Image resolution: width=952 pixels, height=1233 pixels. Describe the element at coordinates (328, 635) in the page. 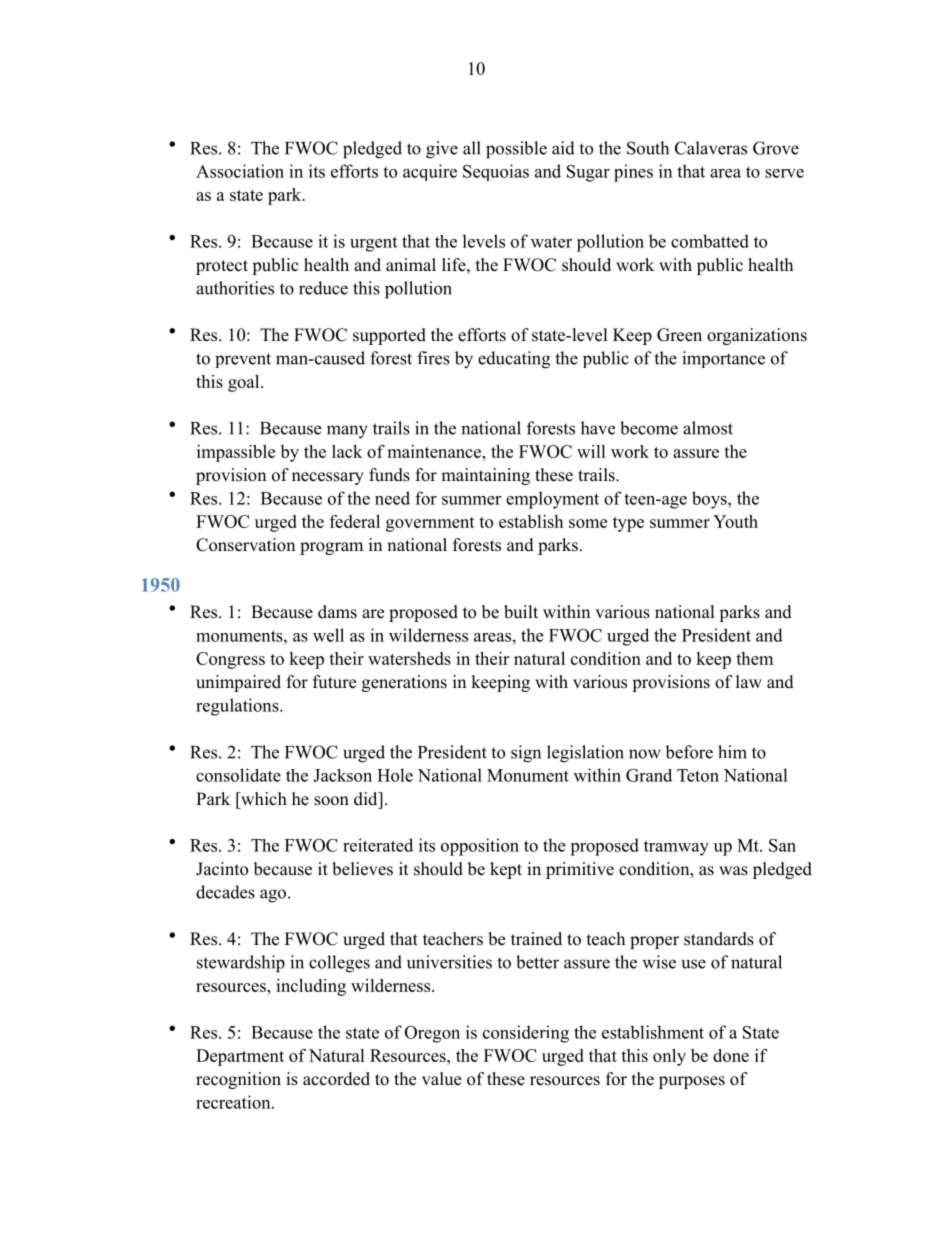

I see `well` at that location.
